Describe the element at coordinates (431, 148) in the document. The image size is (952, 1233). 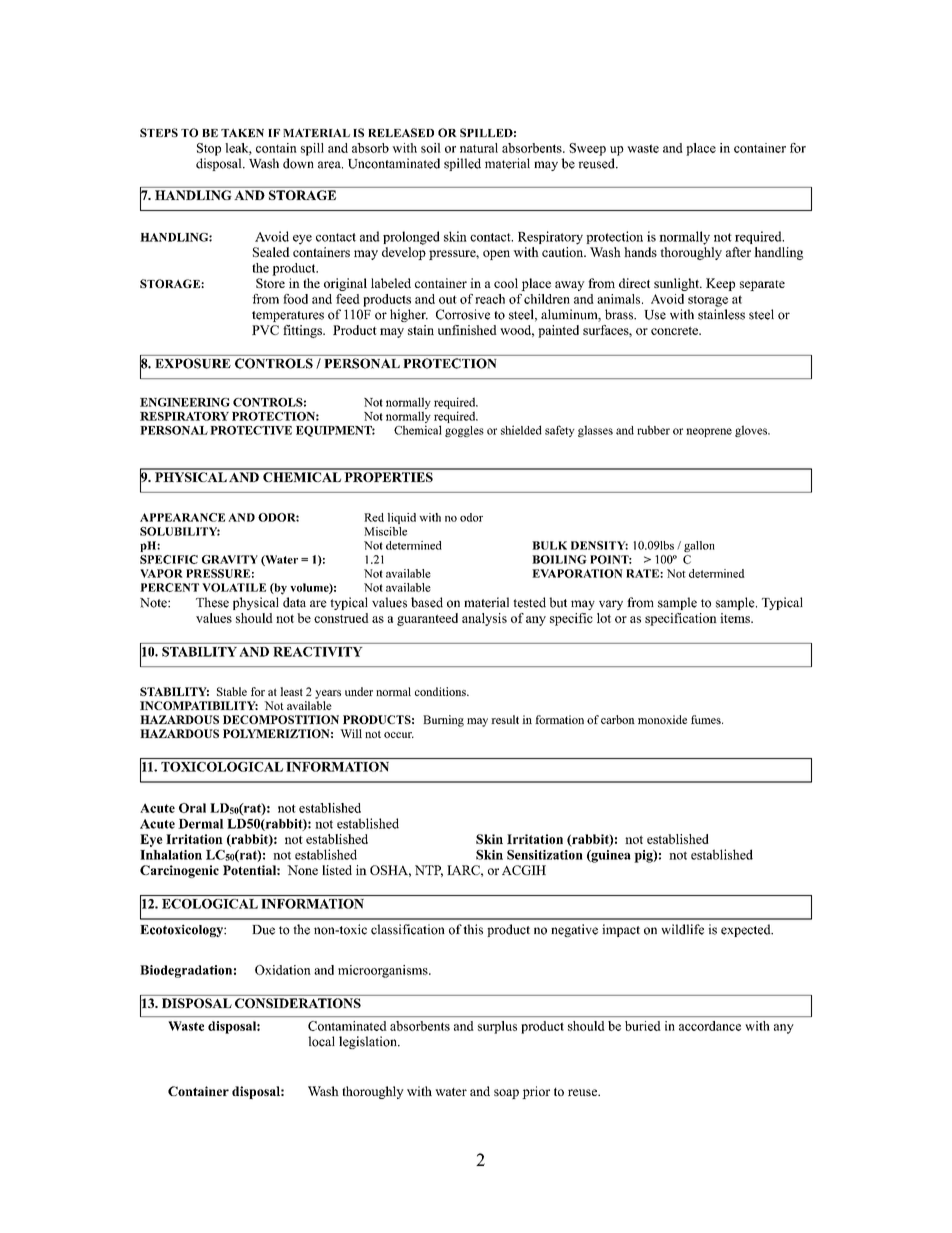
I see `soil` at that location.
